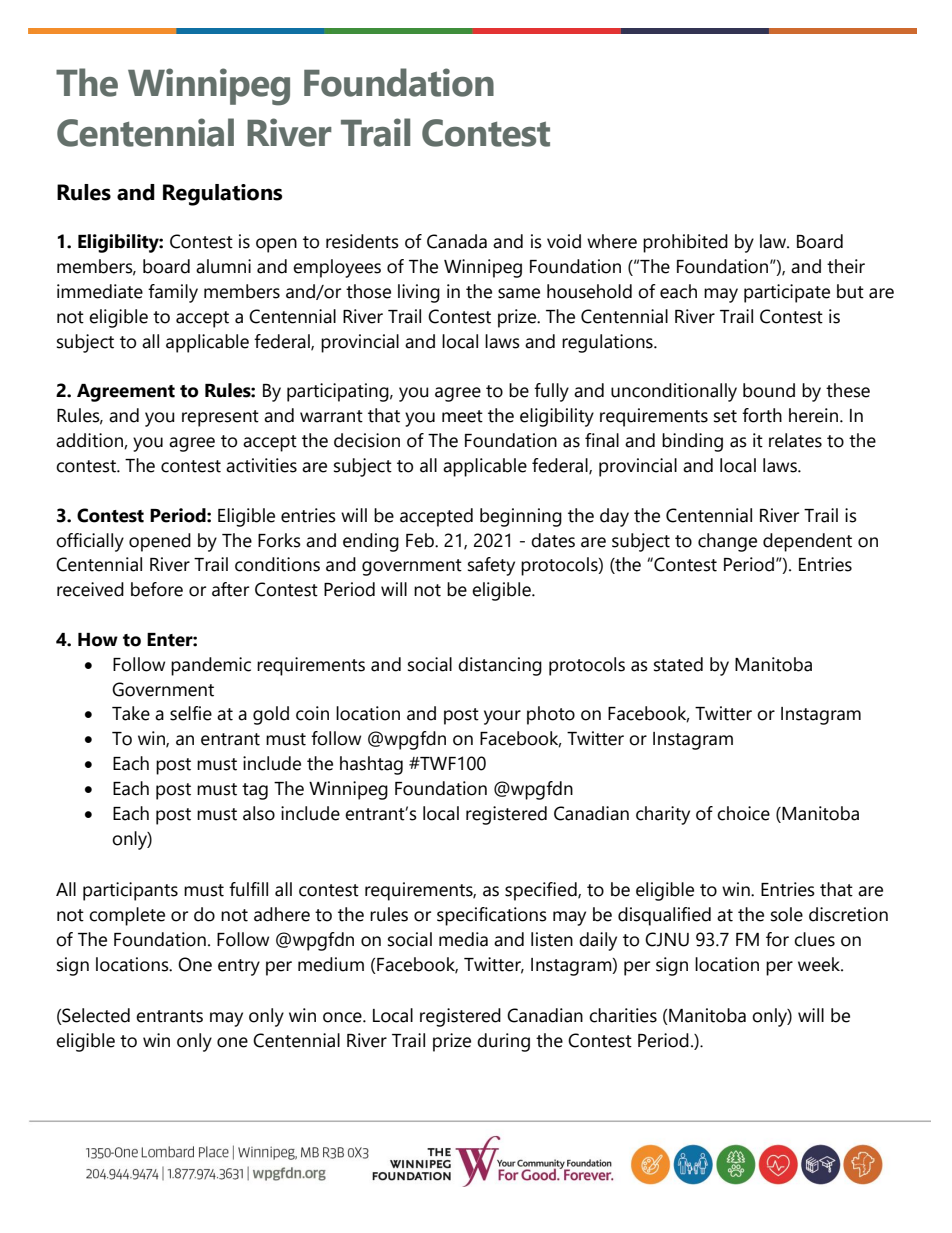  I want to click on pandemic, so click(211, 666).
